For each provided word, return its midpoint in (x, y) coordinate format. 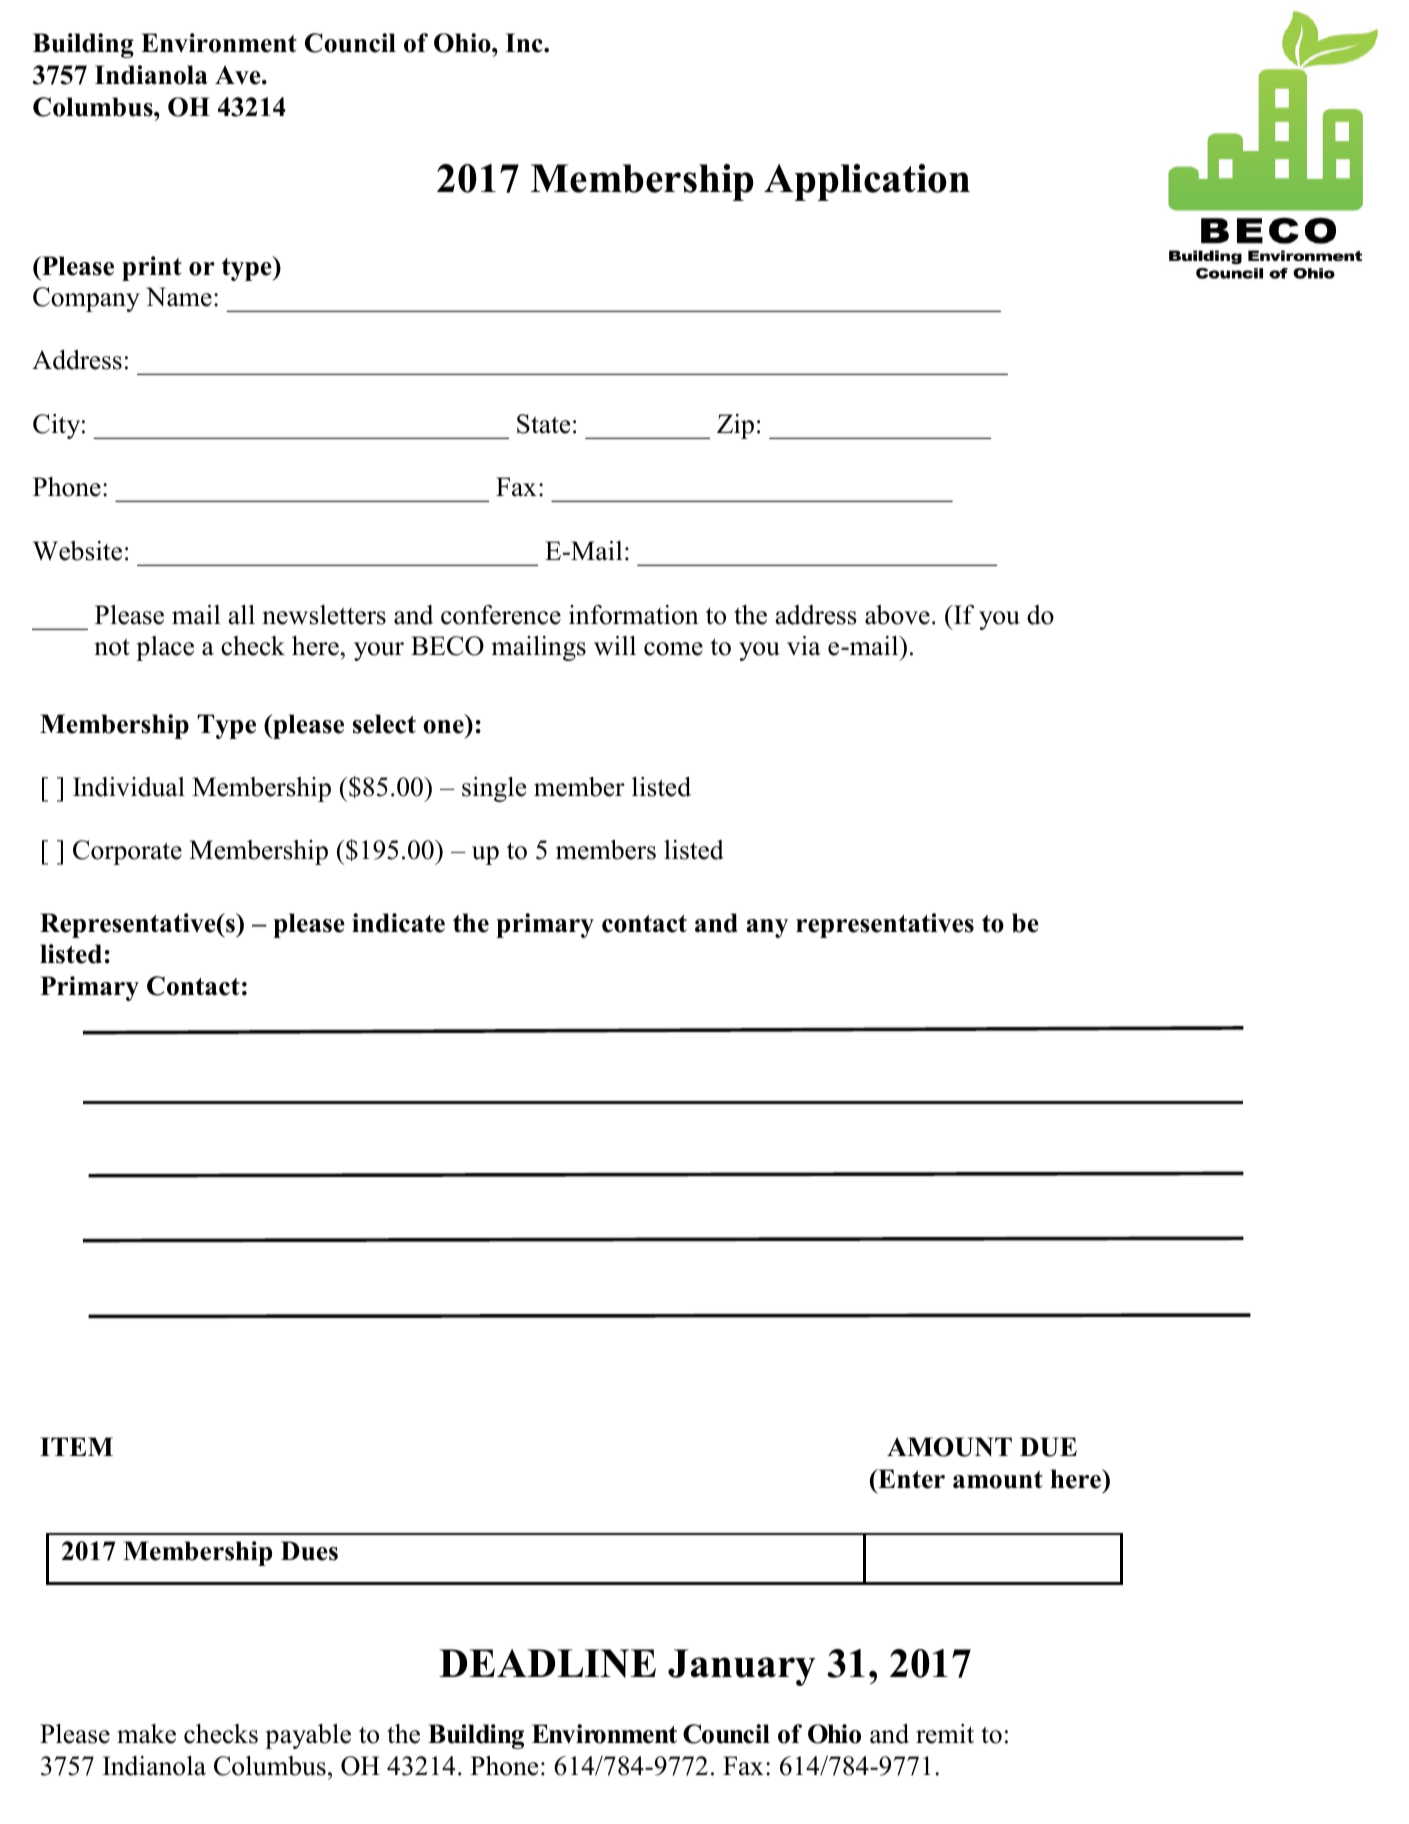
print (152, 268)
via (804, 646)
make (146, 1734)
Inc (525, 43)
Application (867, 182)
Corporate (127, 852)
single (494, 789)
